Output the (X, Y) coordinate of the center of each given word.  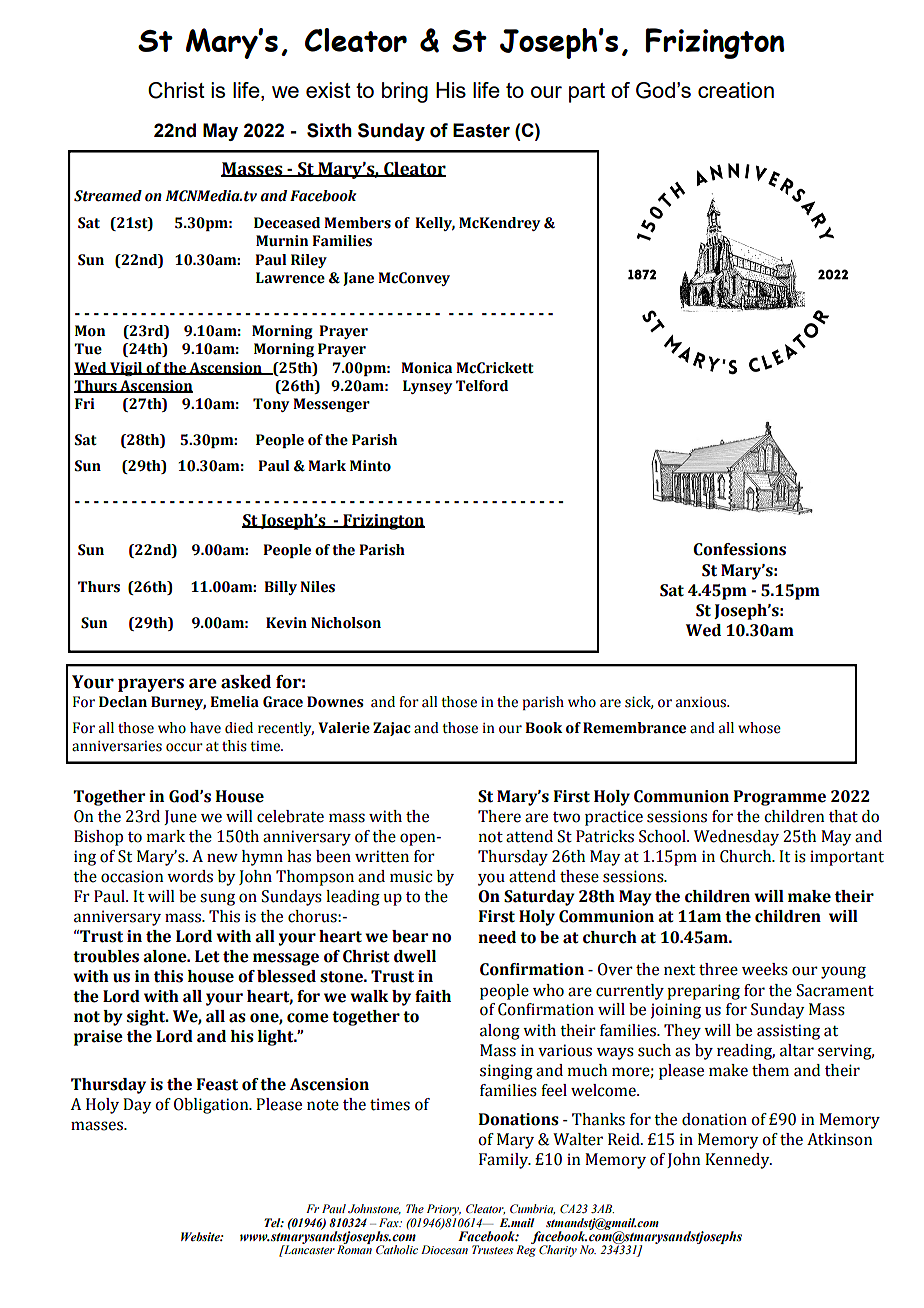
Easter (481, 130)
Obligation (212, 1106)
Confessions (739, 549)
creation (736, 90)
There (499, 816)
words (190, 876)
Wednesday (736, 838)
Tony (271, 405)
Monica (426, 368)
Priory (444, 1210)
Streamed (108, 196)
